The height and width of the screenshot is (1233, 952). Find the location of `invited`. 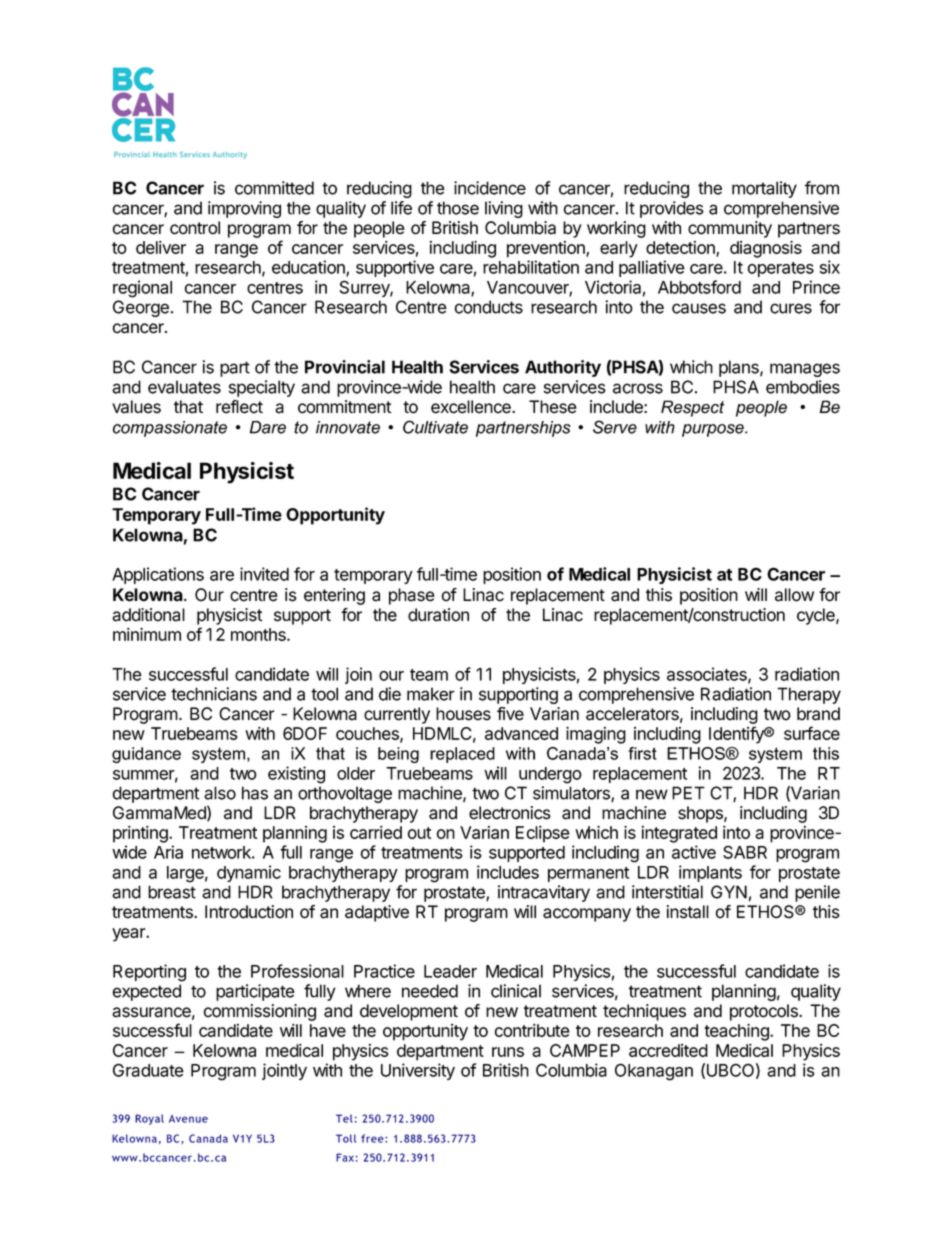

invited is located at coordinates (264, 574).
